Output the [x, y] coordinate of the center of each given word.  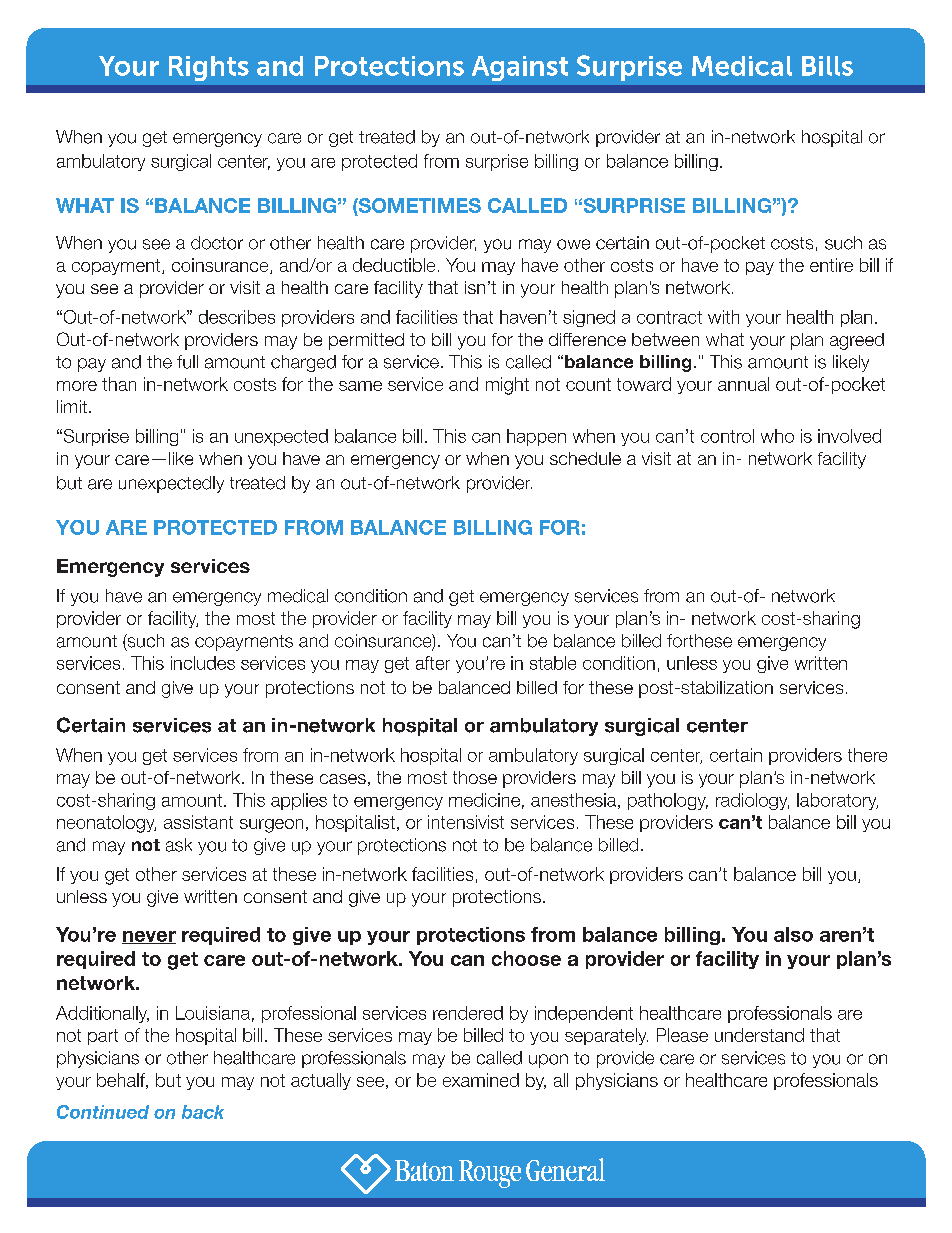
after [433, 663]
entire [831, 265]
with [723, 317]
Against [520, 68]
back [203, 1112]
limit [72, 406]
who [777, 436]
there [867, 755]
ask [179, 845]
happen [536, 437]
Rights [209, 68]
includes [203, 663]
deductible [394, 265]
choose [526, 958]
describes [237, 317]
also [793, 934]
